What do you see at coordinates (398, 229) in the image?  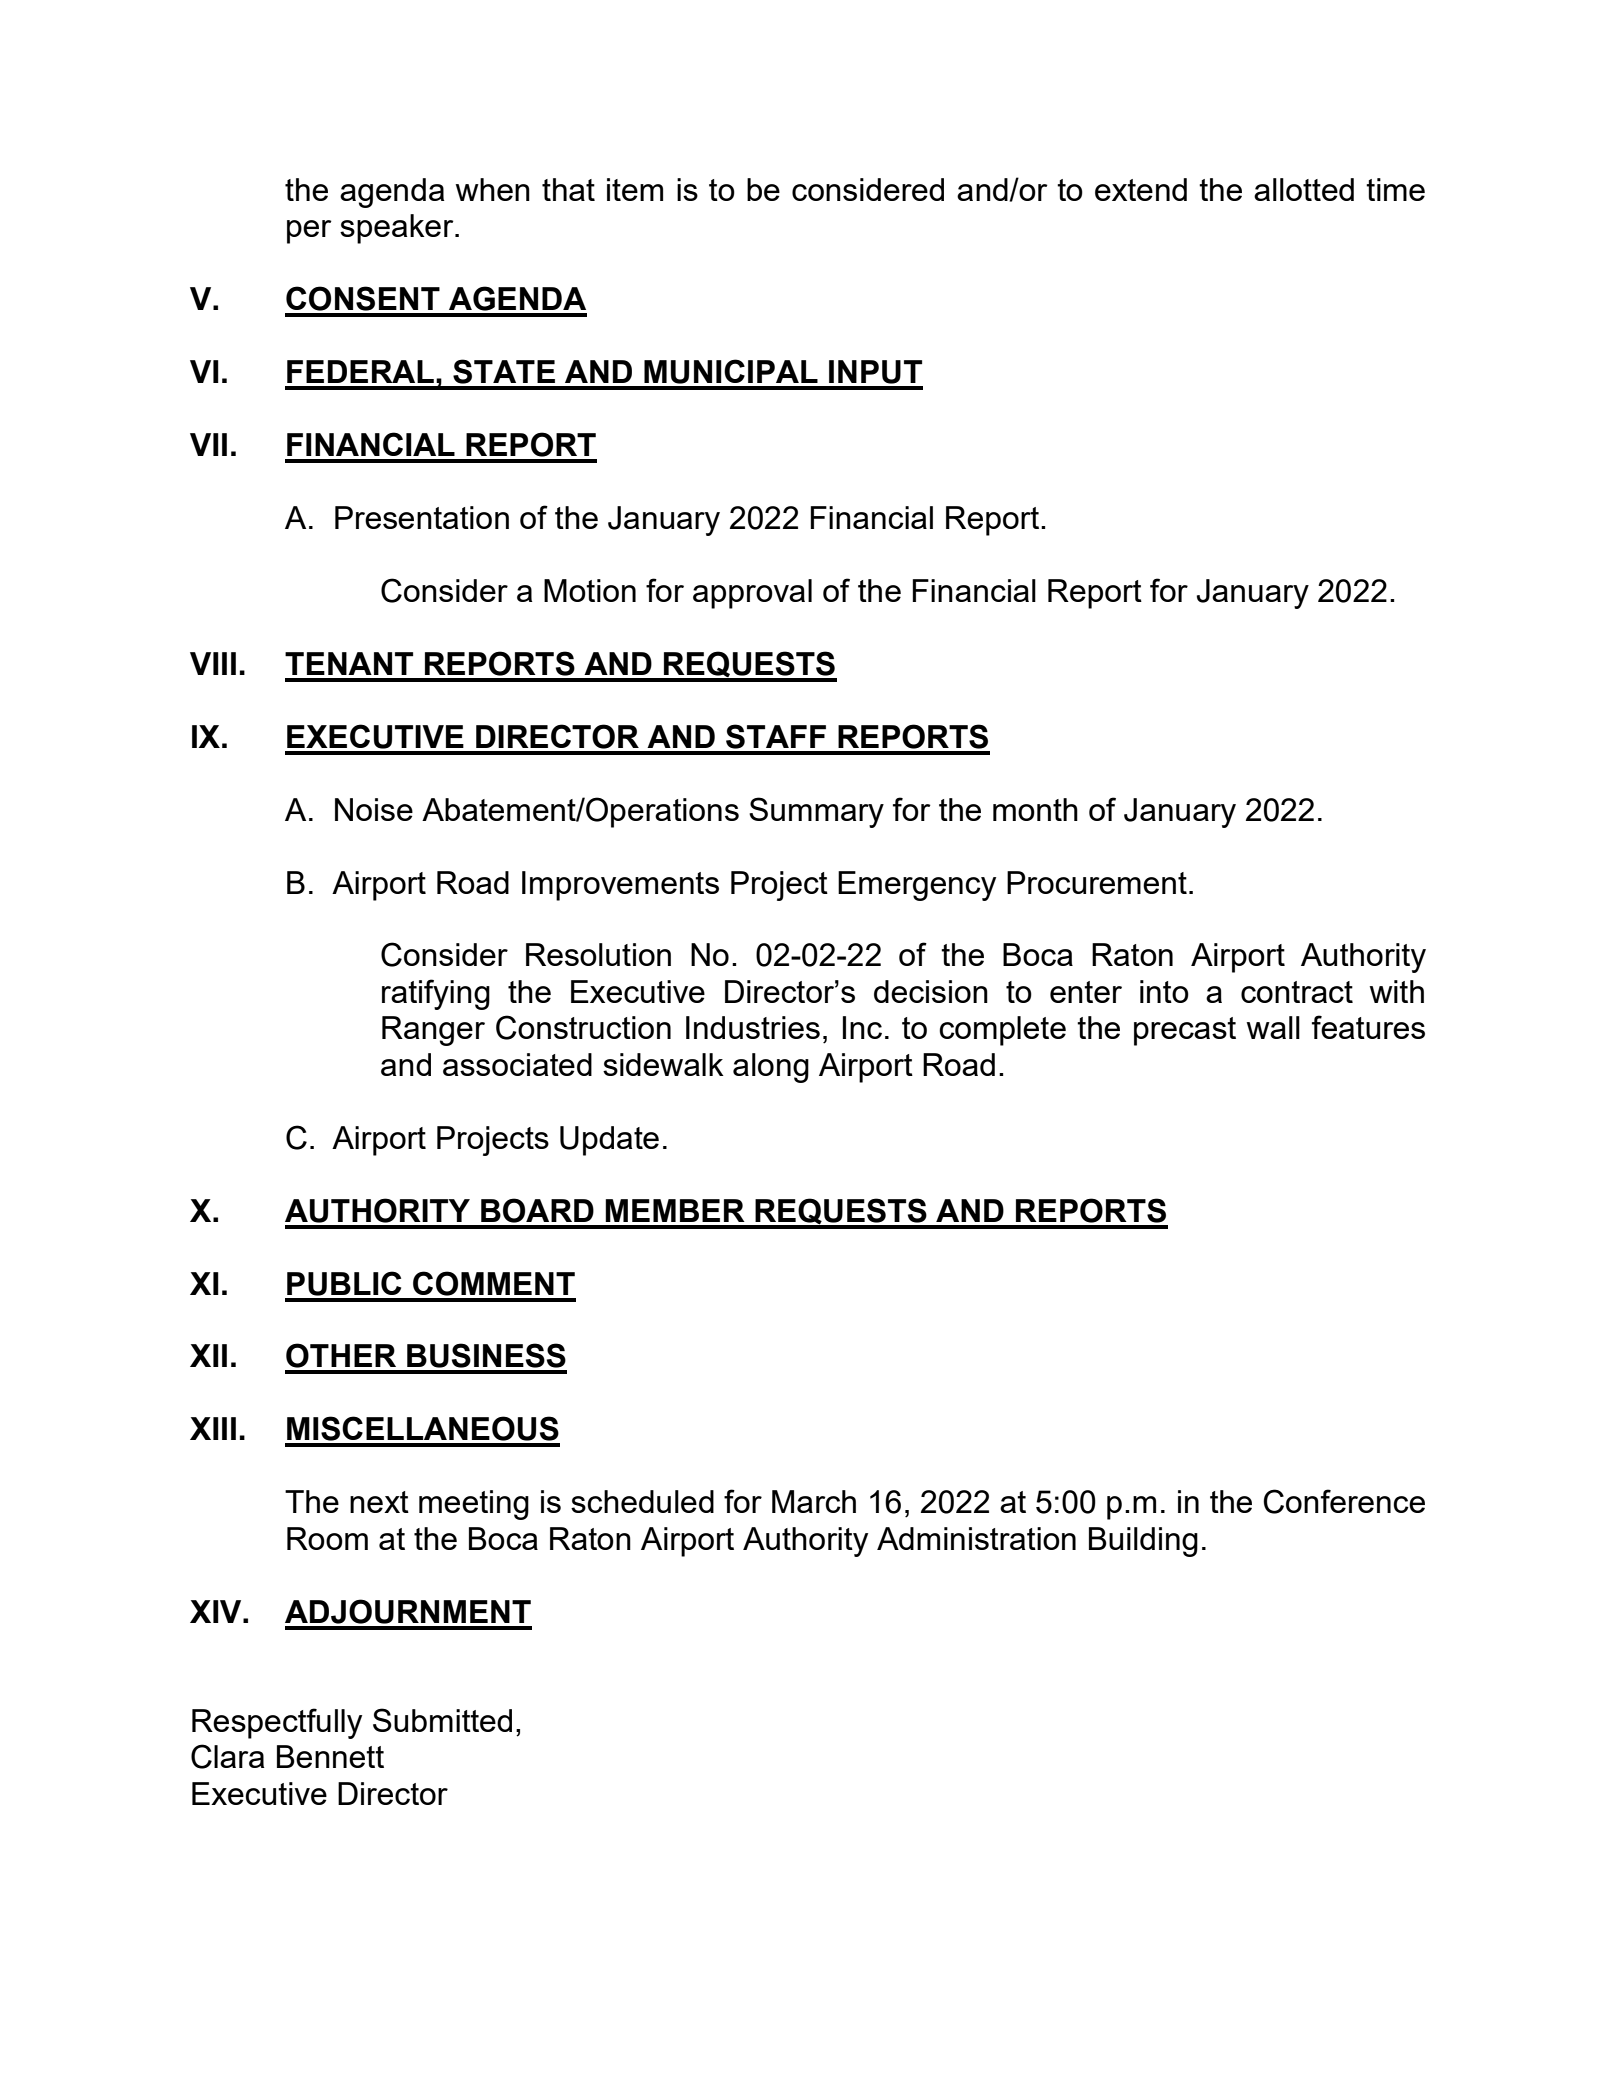 I see `speaker` at bounding box center [398, 229].
